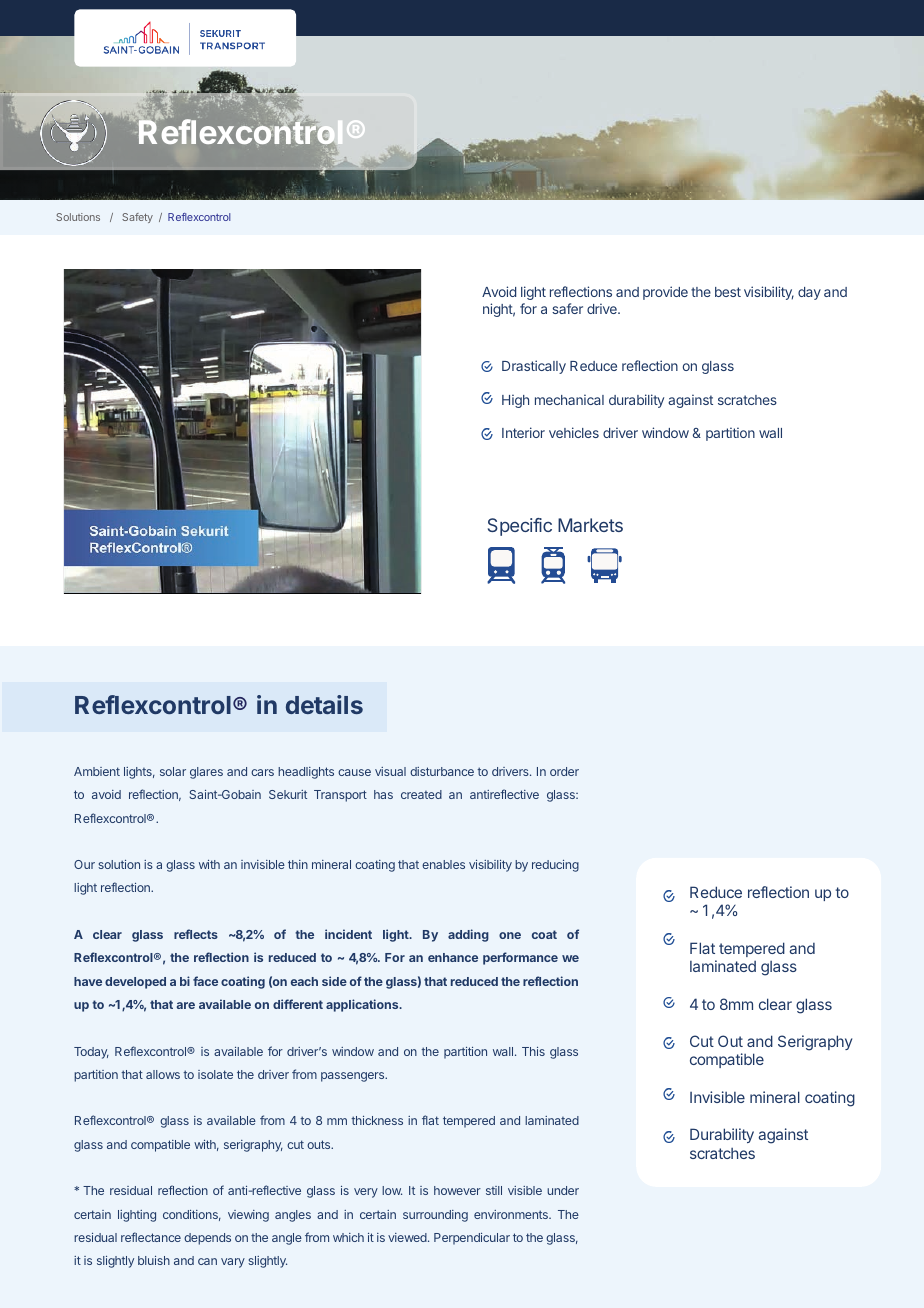 This image has width=924, height=1308. Describe the element at coordinates (151, 1237) in the image. I see `reflectance` at that location.
